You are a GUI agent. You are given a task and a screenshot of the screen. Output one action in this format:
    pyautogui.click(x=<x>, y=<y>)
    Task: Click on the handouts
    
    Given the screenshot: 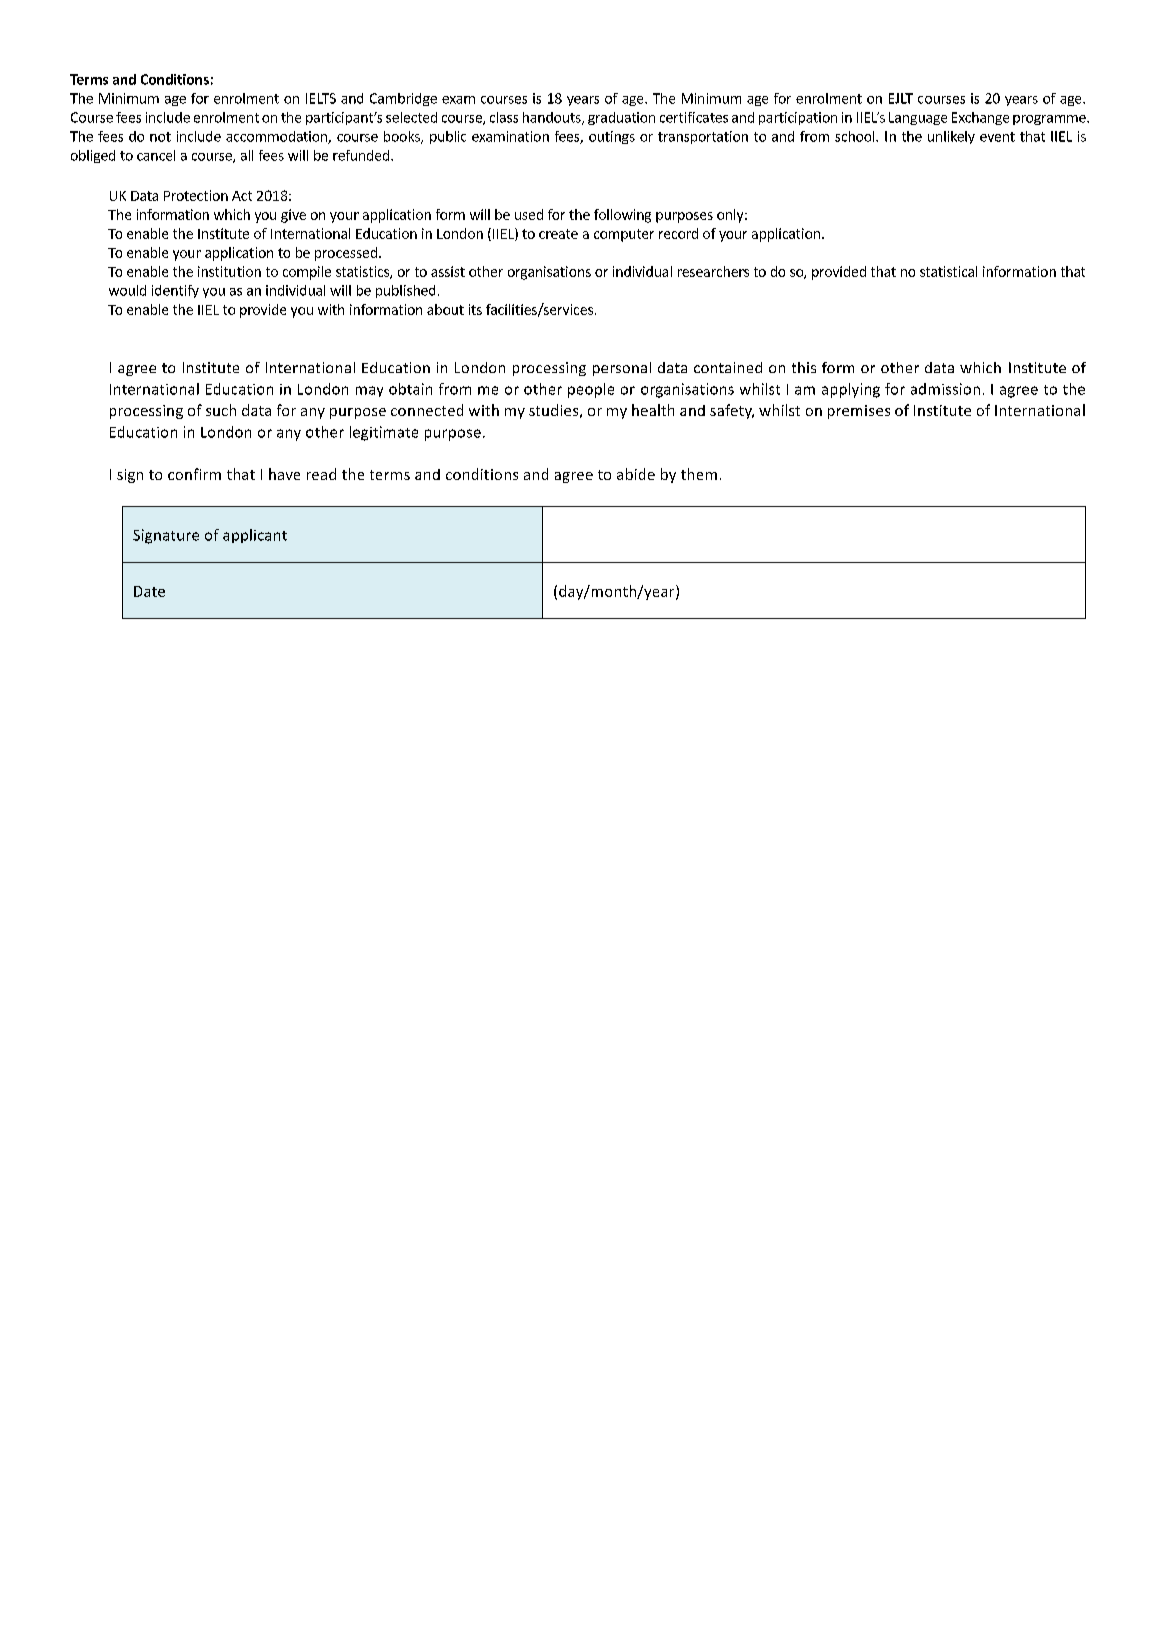 What is the action you would take?
    pyautogui.click(x=553, y=118)
